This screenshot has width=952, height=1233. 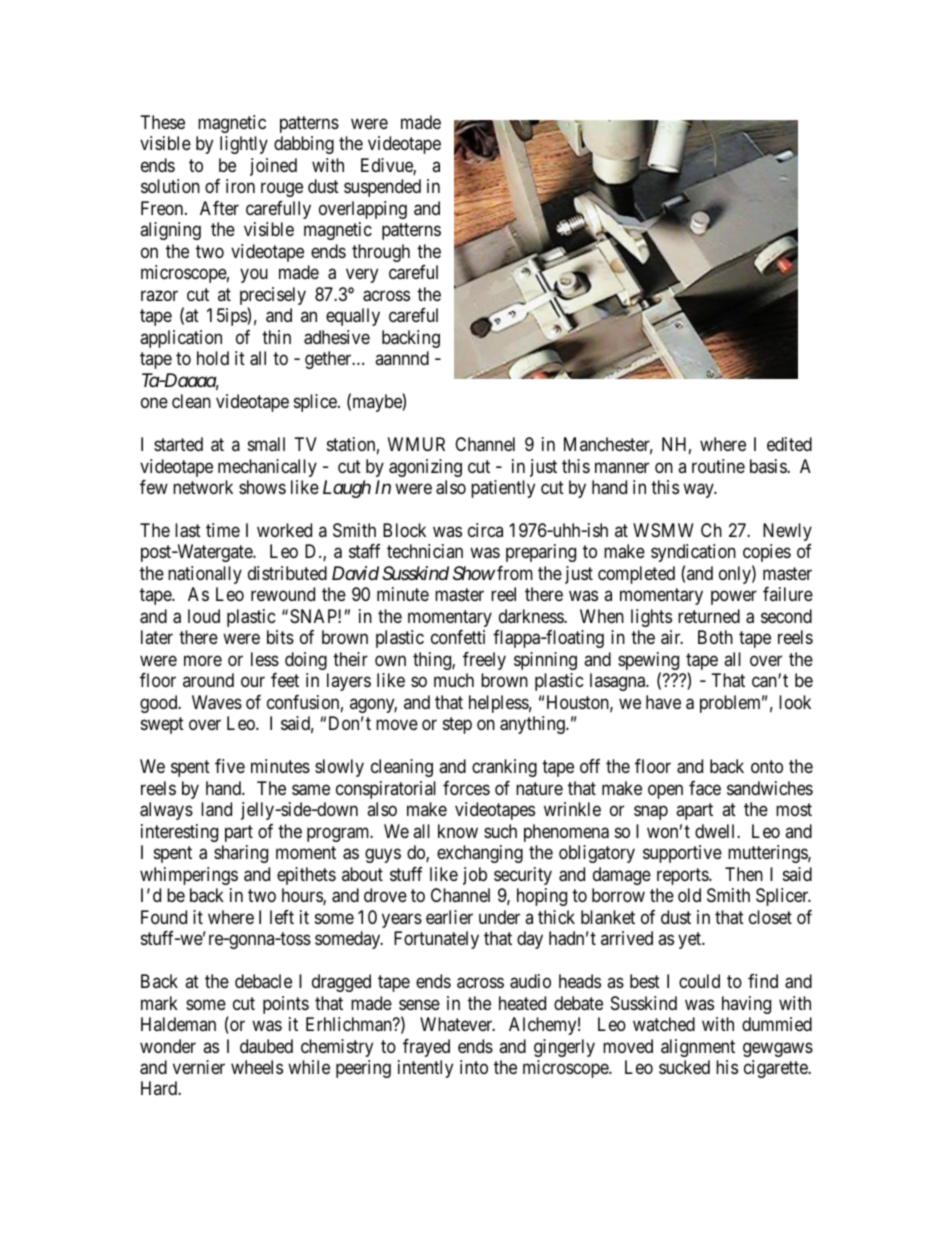 What do you see at coordinates (425, 468) in the screenshot?
I see `agonizing` at bounding box center [425, 468].
